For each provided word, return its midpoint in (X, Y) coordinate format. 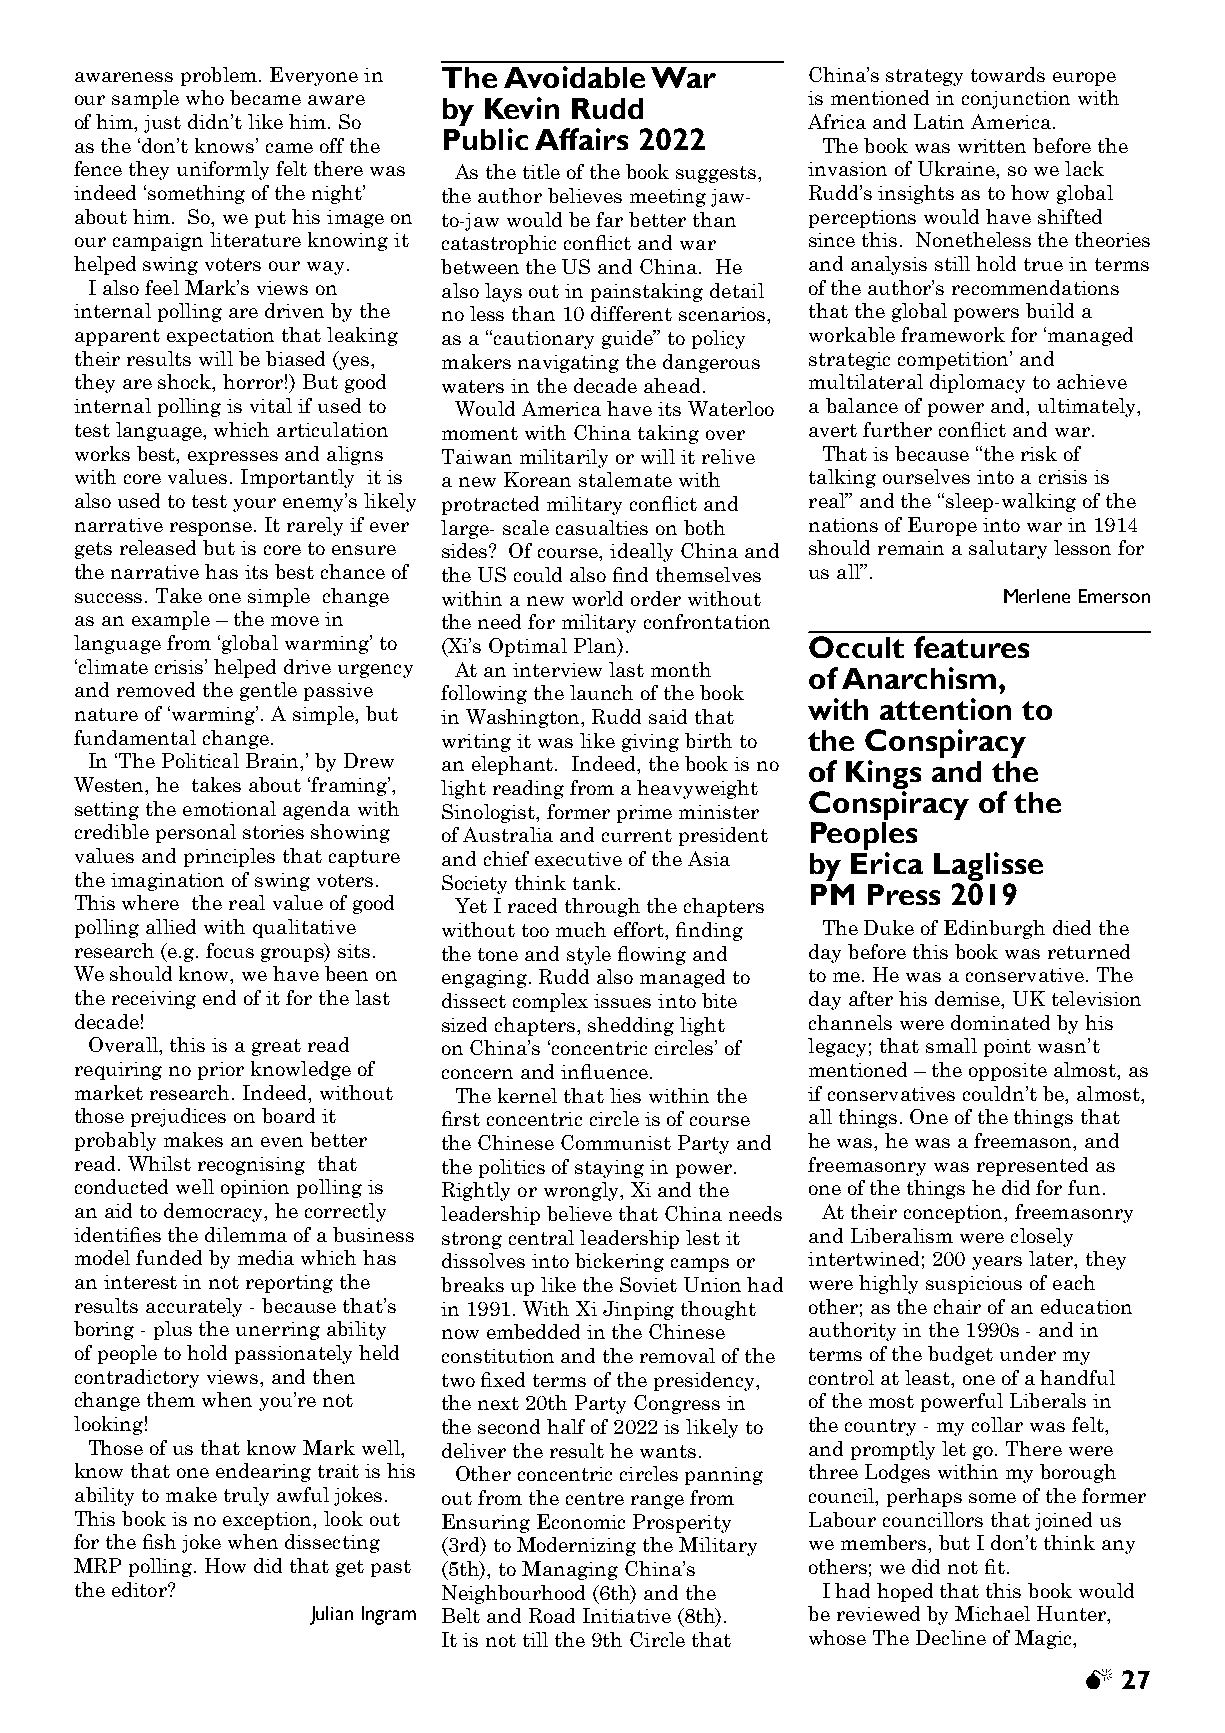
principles (229, 857)
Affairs (581, 139)
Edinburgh (994, 929)
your (254, 505)
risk (1039, 453)
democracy (215, 1212)
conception (954, 1214)
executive (578, 859)
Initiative (627, 1615)
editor (140, 1589)
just (162, 124)
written (992, 146)
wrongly (582, 1191)
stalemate (625, 479)
